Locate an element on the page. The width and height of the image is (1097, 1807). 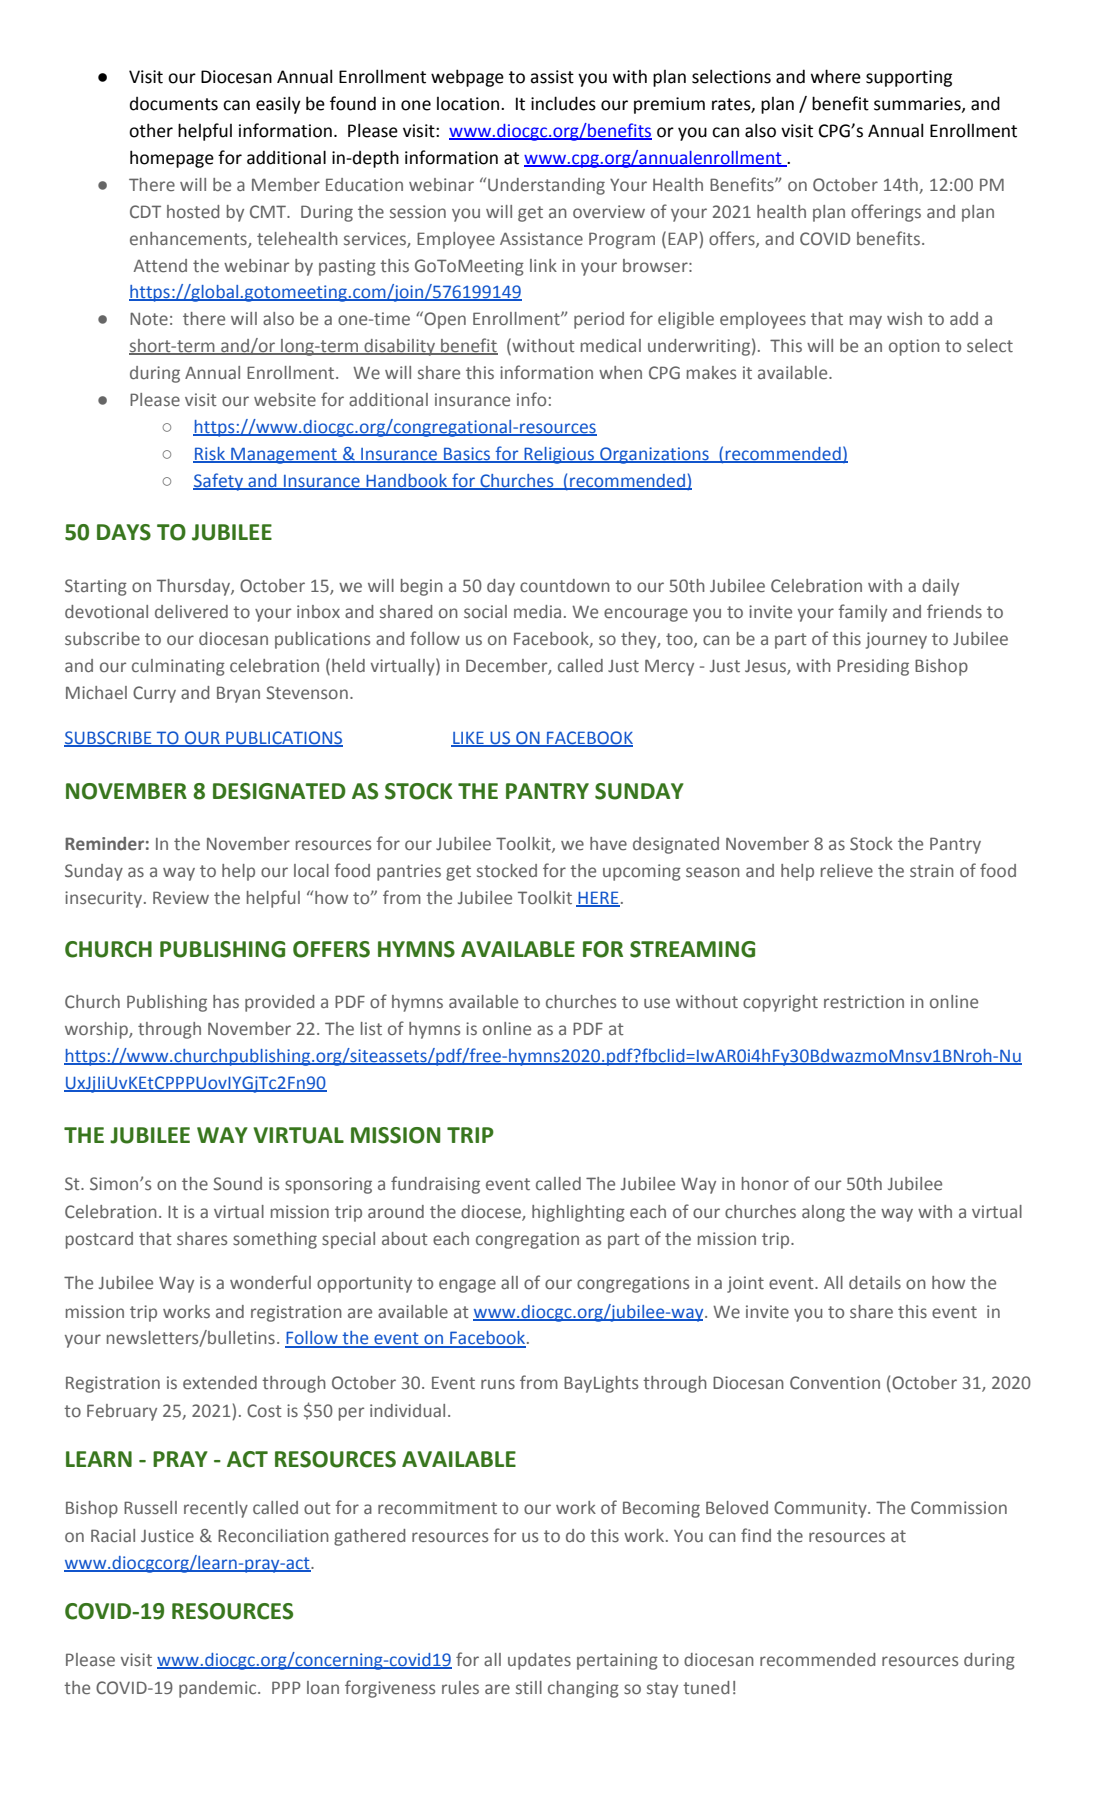
documents is located at coordinates (174, 104).
